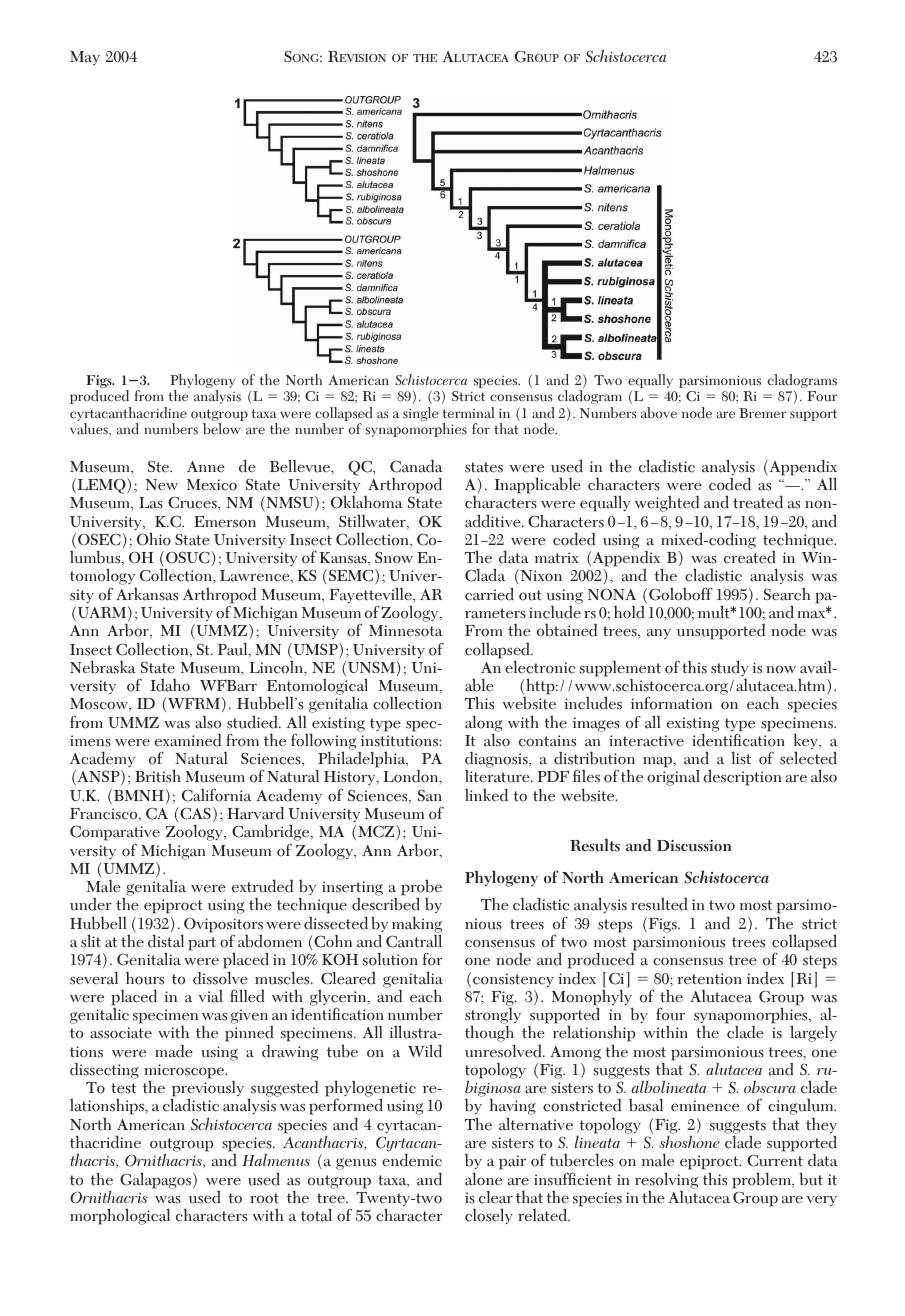  Describe the element at coordinates (468, 413) in the screenshot. I see `terminal` at that location.
